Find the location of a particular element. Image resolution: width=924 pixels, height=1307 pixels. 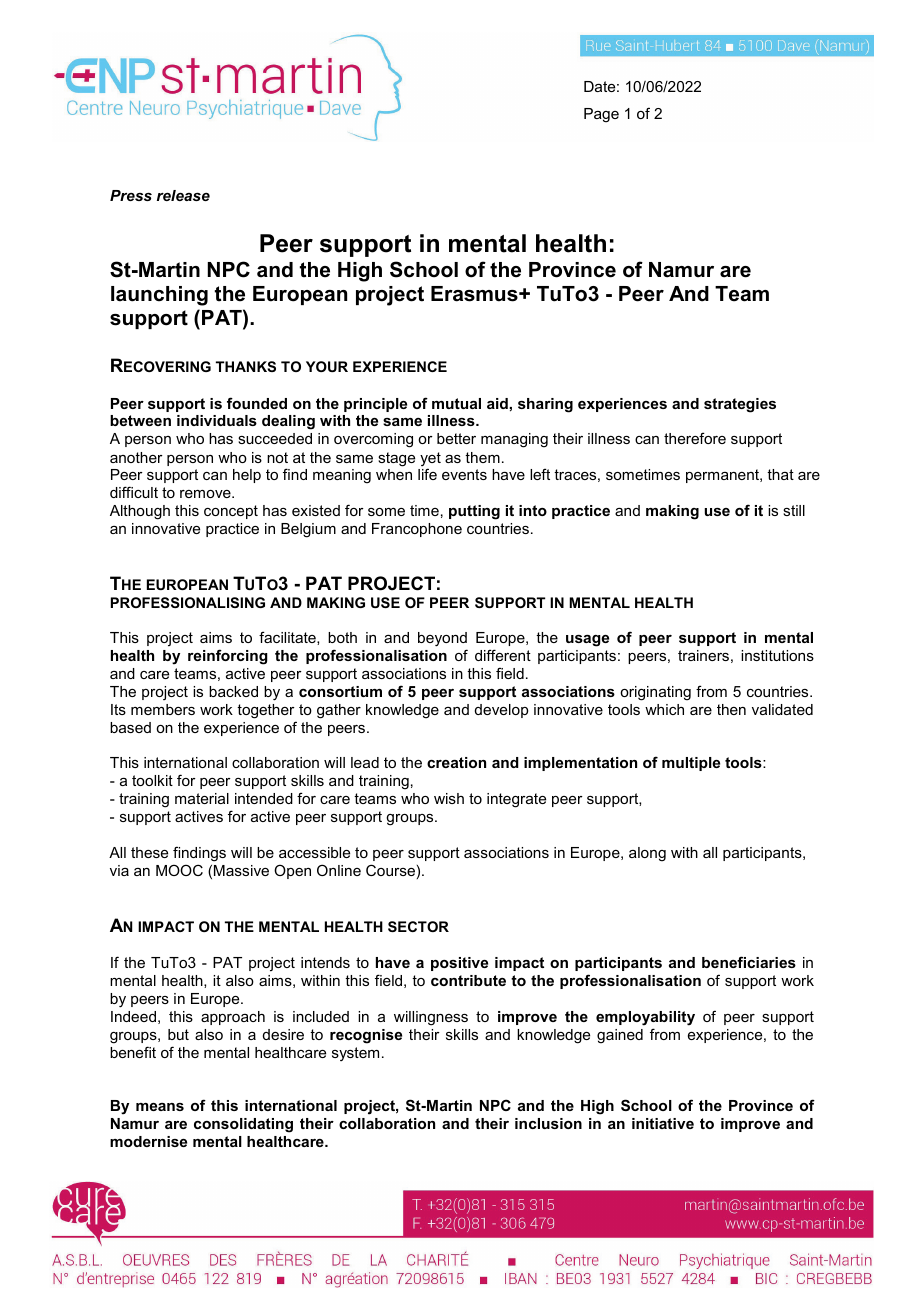

reinforcing is located at coordinates (228, 657).
